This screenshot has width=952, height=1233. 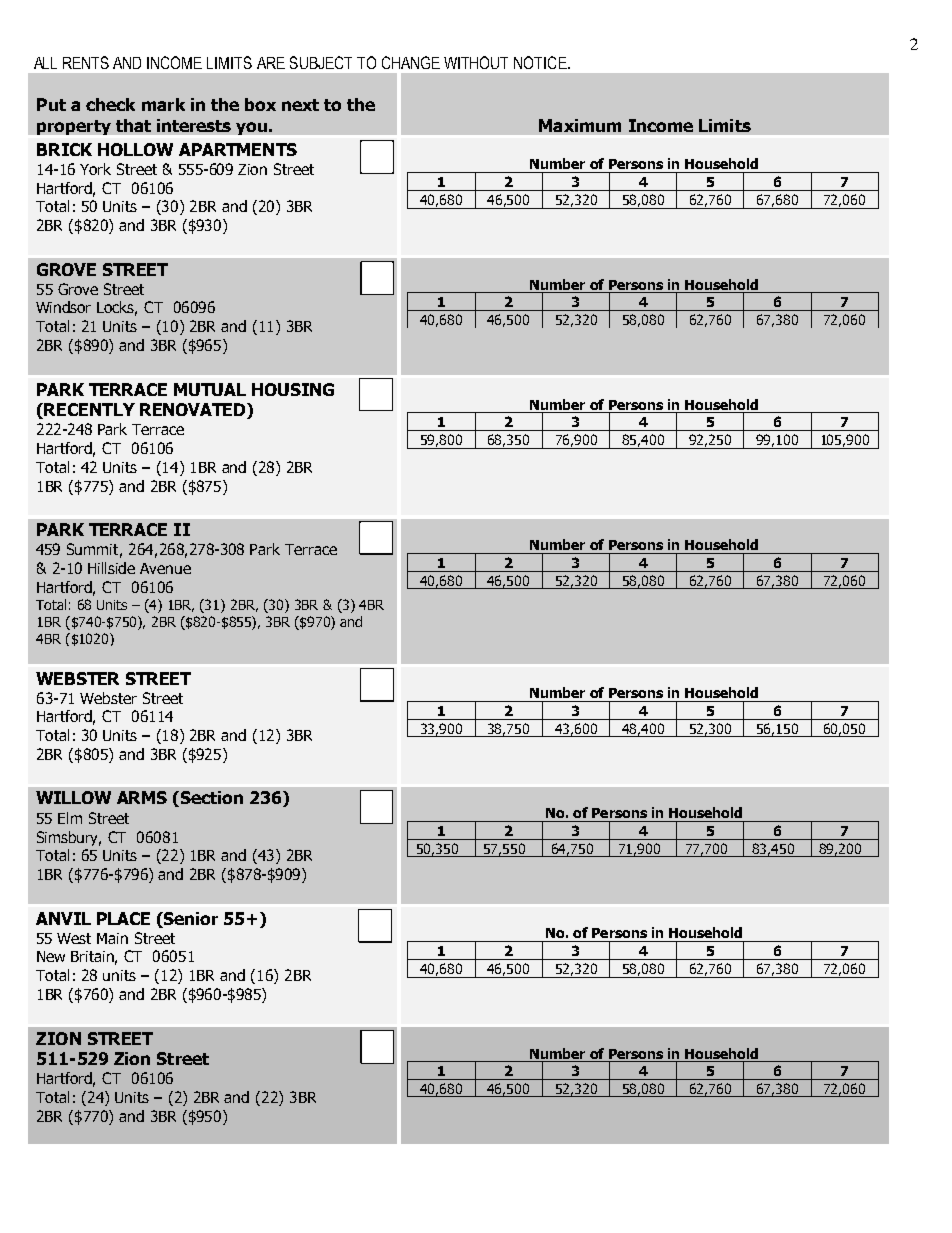 I want to click on Main, so click(x=112, y=938).
